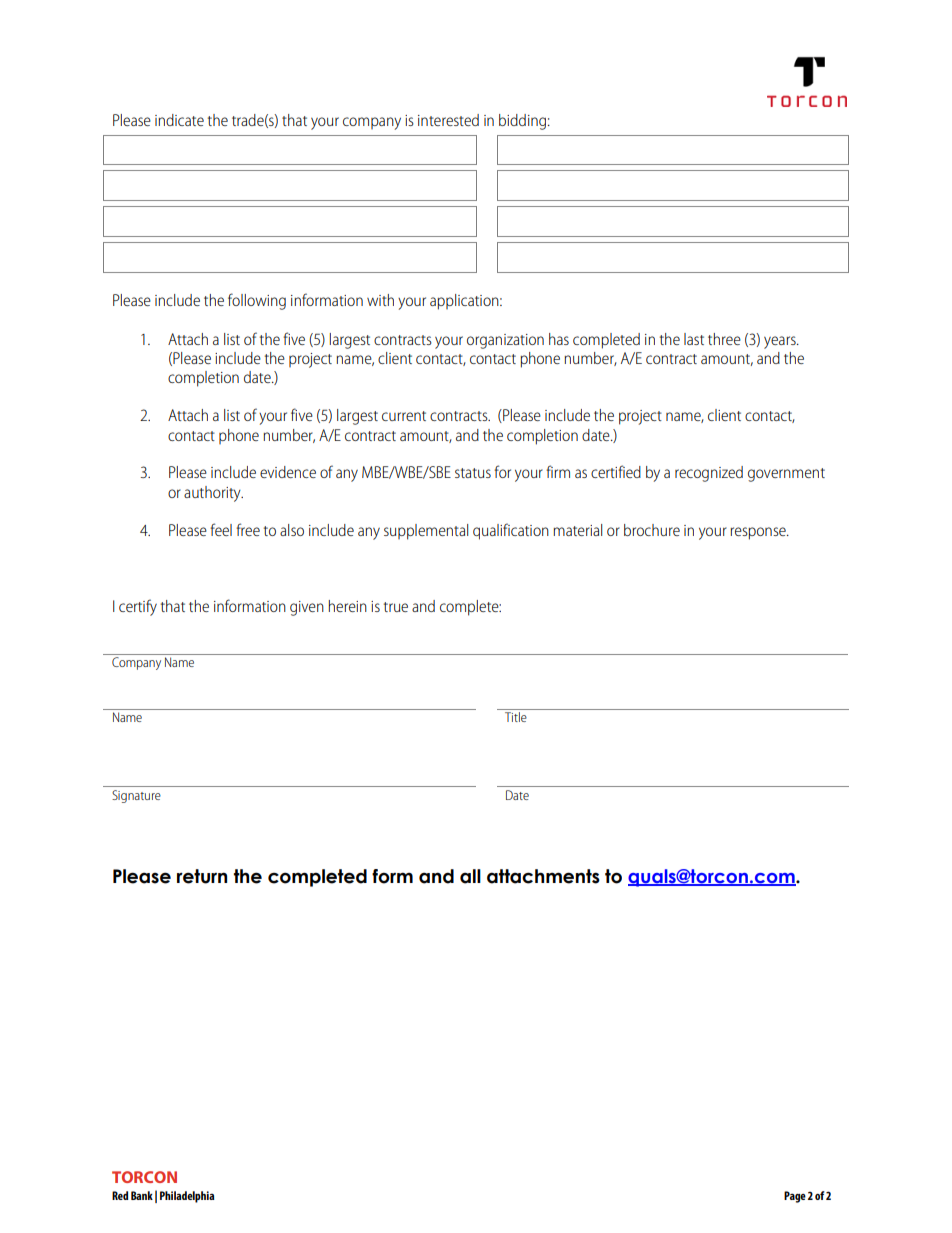  Describe the element at coordinates (202, 876) in the image. I see `return` at that location.
